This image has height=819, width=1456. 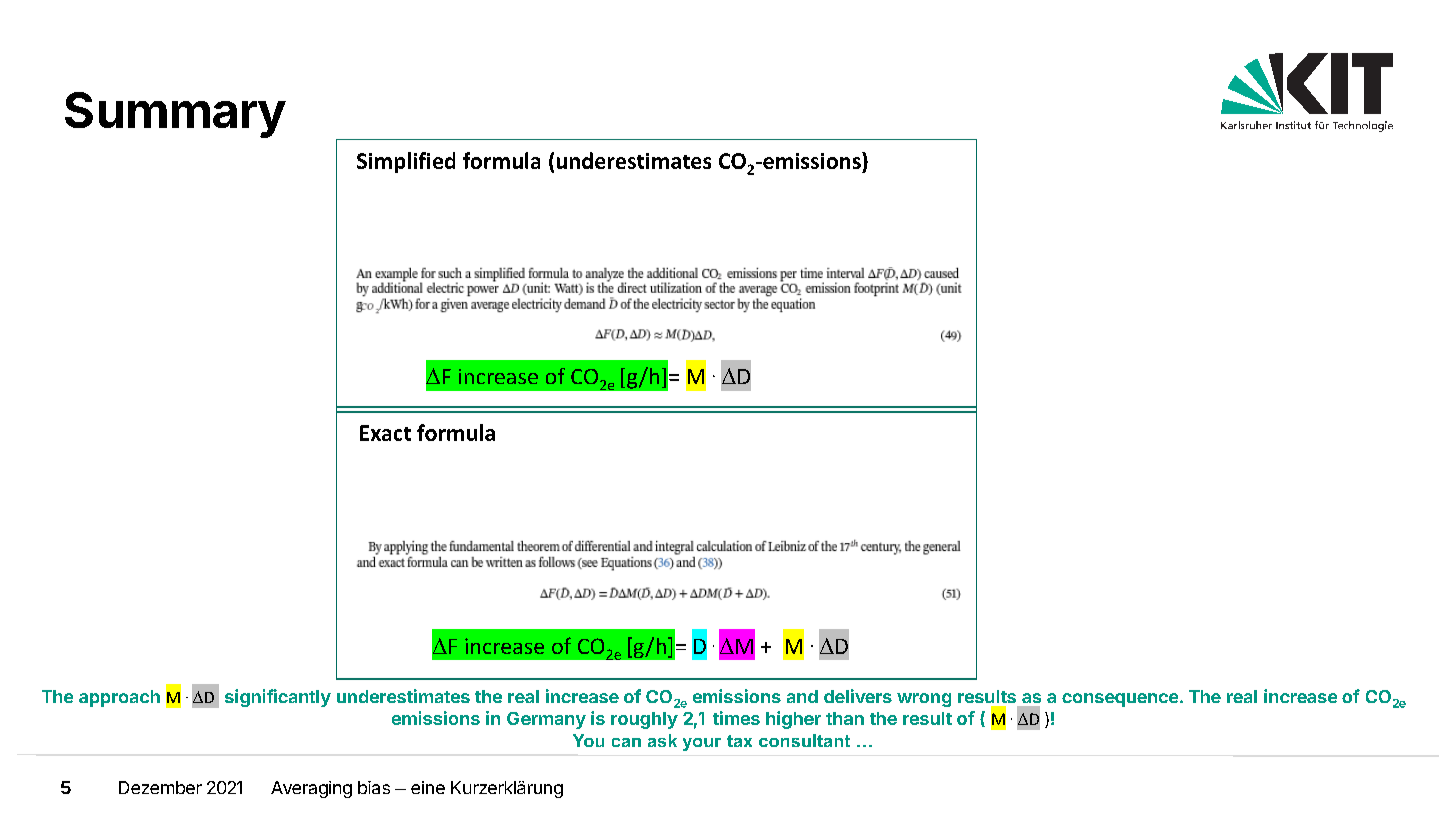 What do you see at coordinates (662, 740) in the image?
I see `ask` at bounding box center [662, 740].
